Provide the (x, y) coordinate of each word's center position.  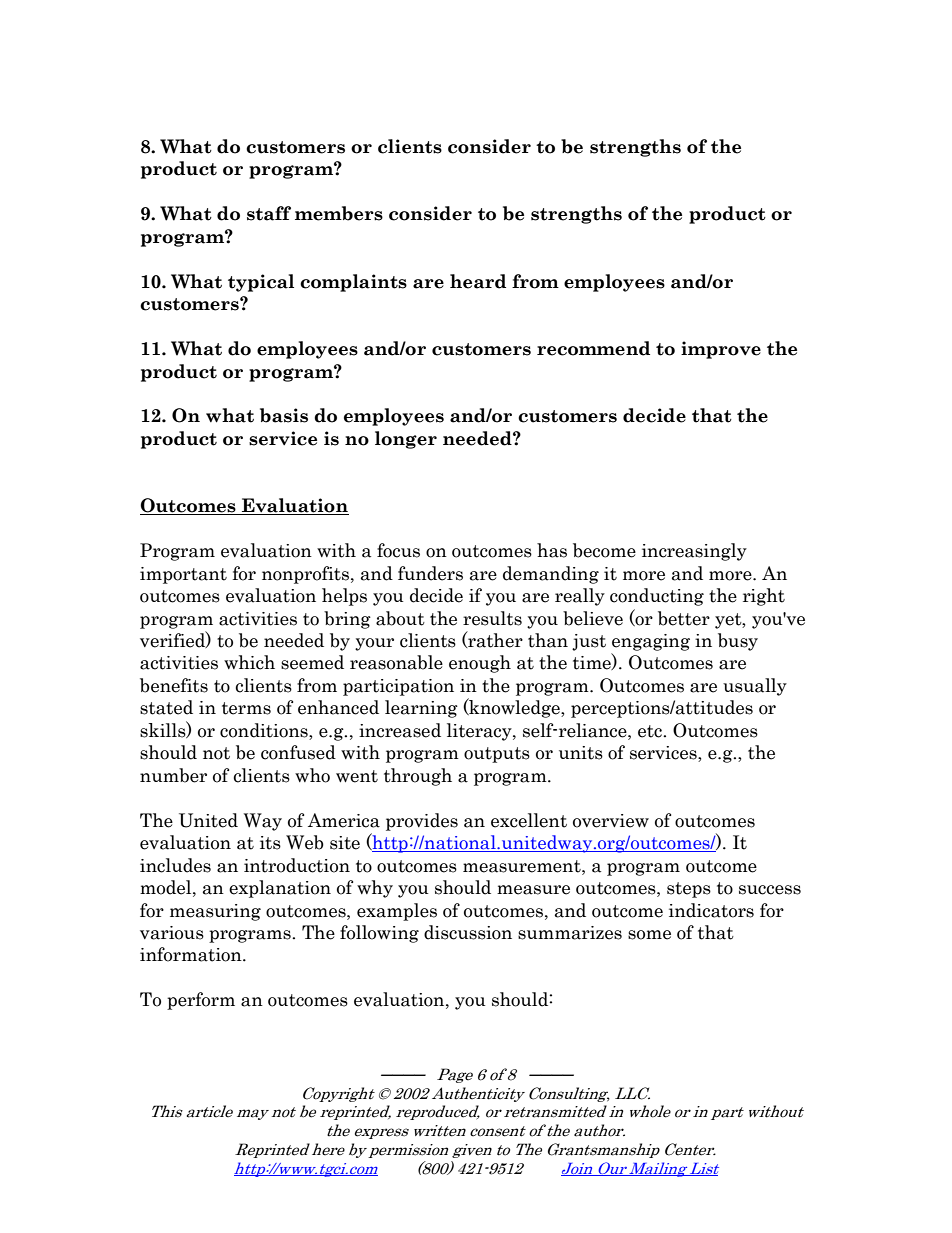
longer (406, 440)
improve (721, 350)
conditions (265, 731)
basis (284, 415)
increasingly (694, 552)
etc (651, 731)
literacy (480, 732)
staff (269, 213)
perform (201, 1001)
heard (478, 281)
